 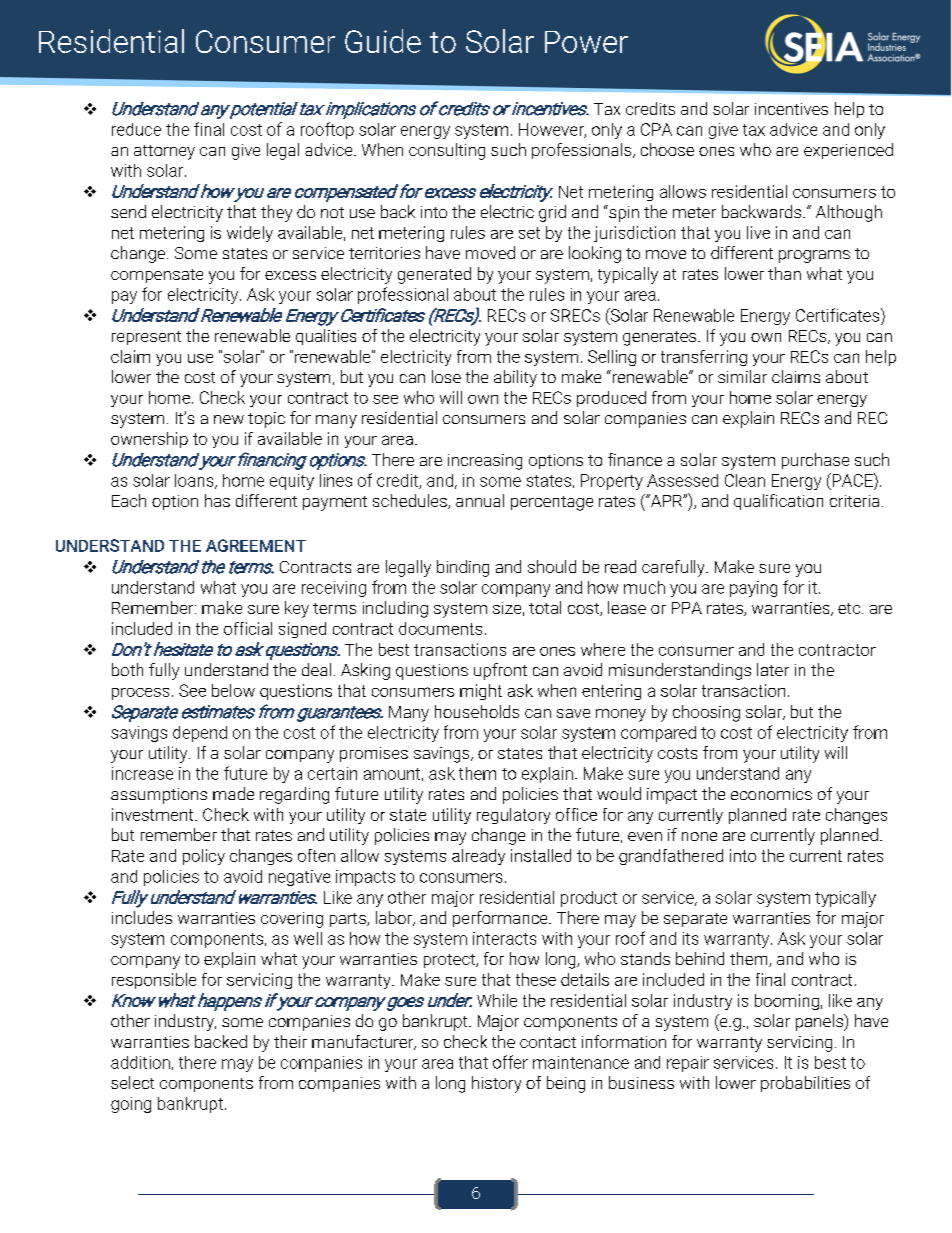 What do you see at coordinates (529, 233) in the screenshot?
I see `set` at bounding box center [529, 233].
